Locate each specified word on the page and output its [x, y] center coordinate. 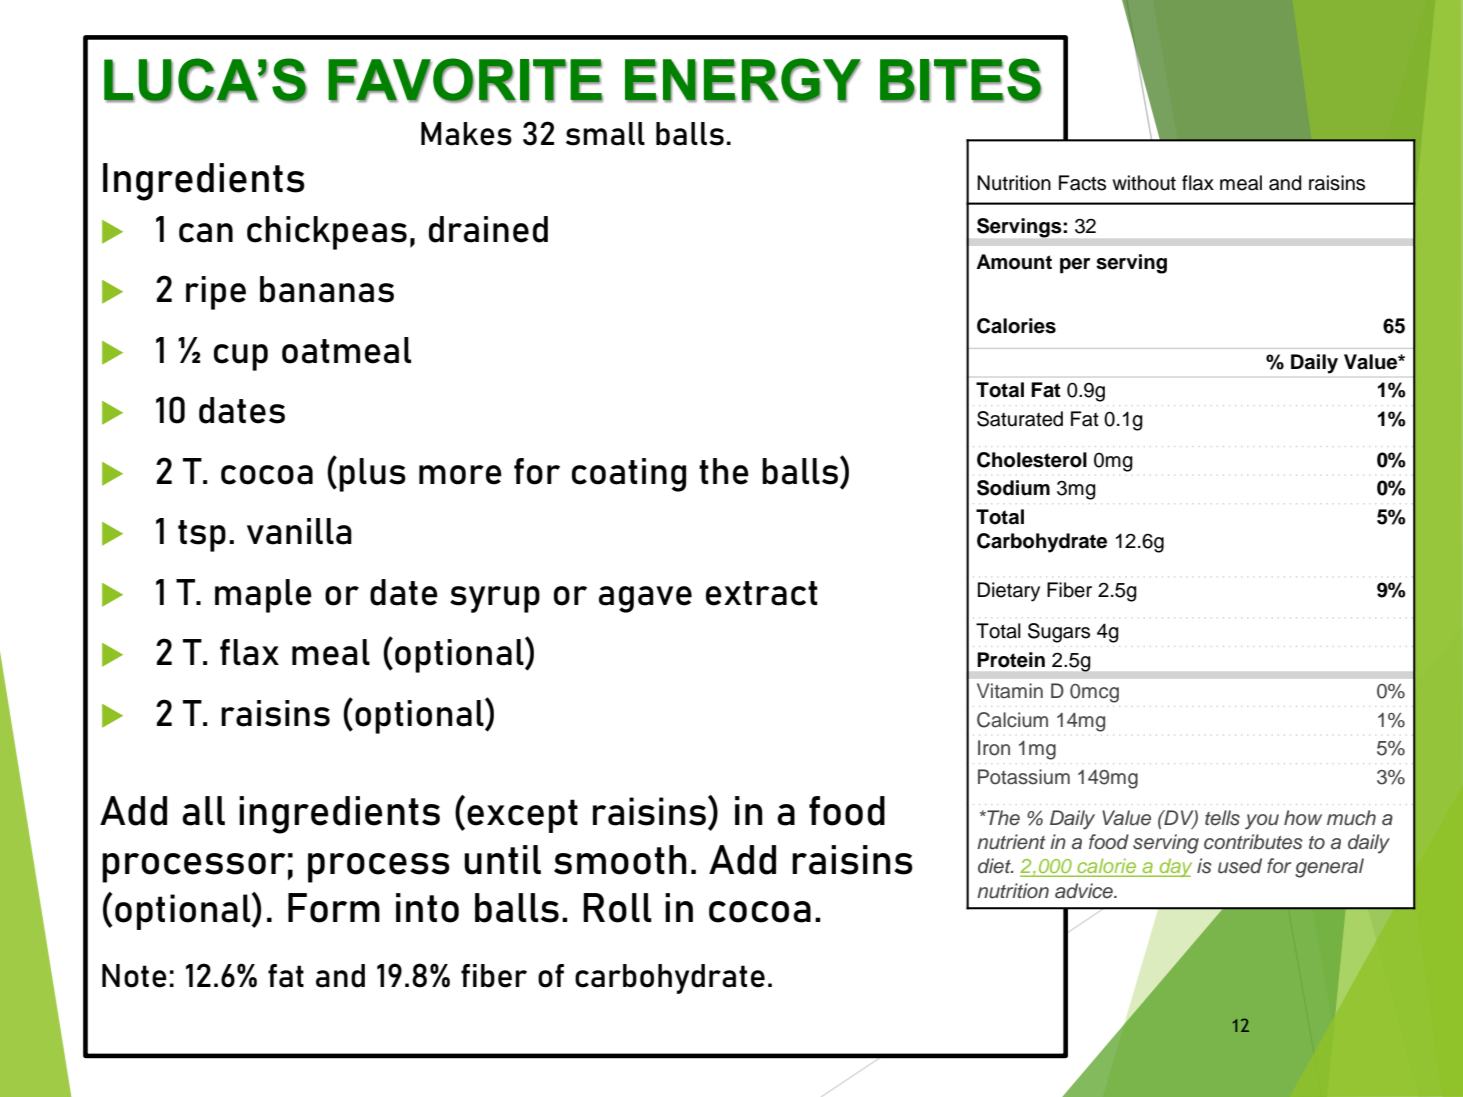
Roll [617, 908]
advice [1085, 891]
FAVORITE [465, 80]
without [1144, 183]
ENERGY [743, 80]
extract [762, 593]
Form [334, 908]
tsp [202, 536]
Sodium [1013, 488]
